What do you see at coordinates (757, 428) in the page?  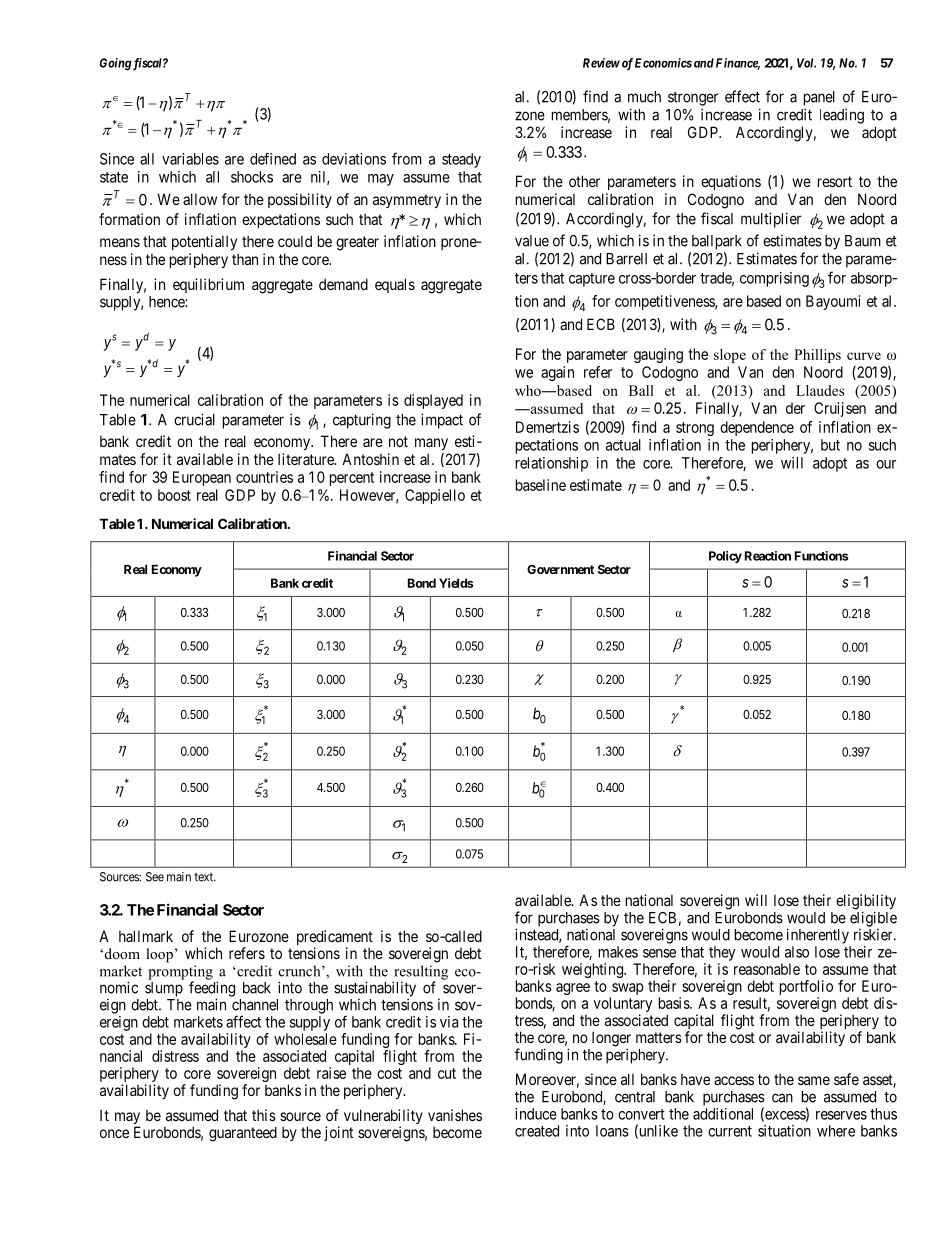 I see `dependence` at bounding box center [757, 428].
